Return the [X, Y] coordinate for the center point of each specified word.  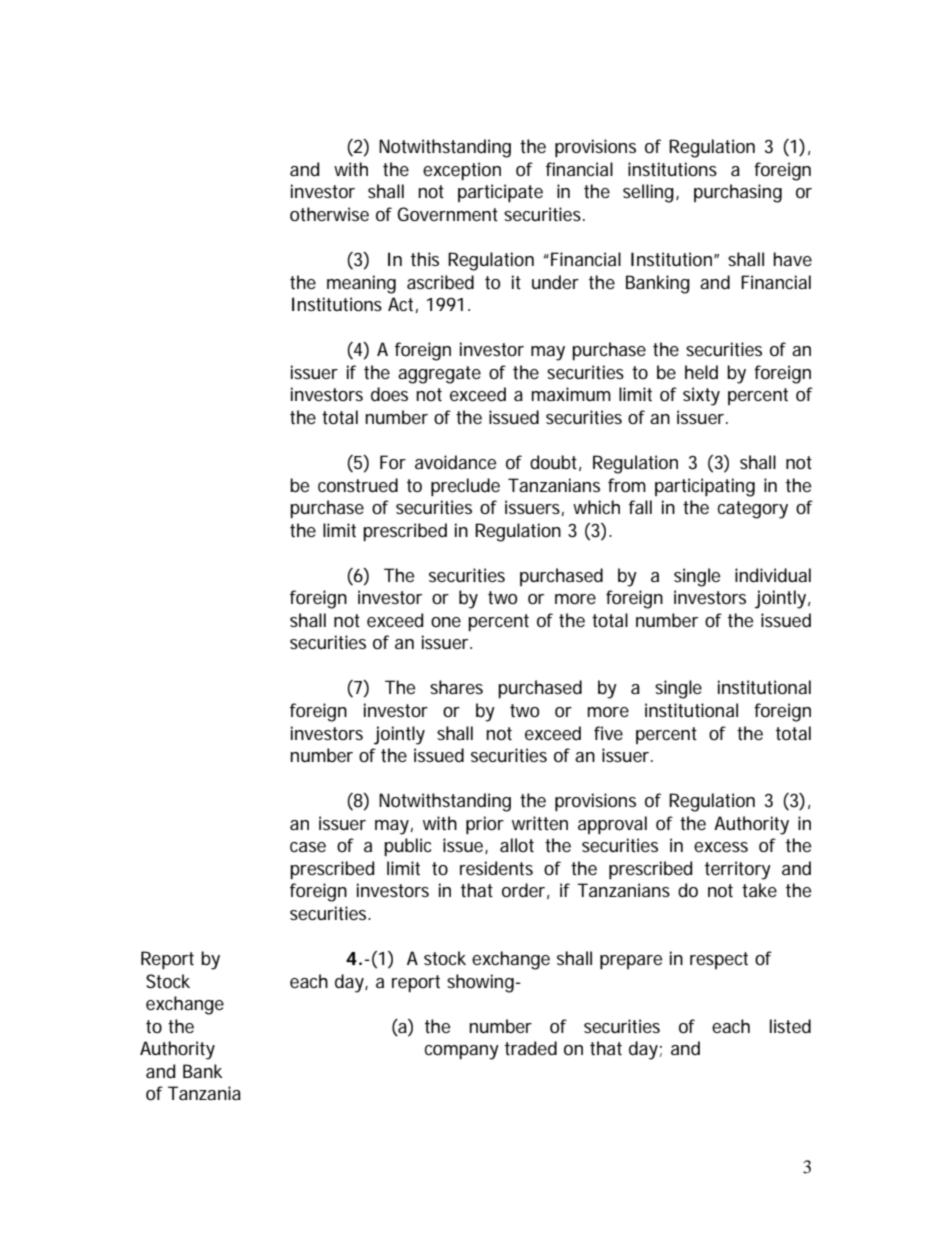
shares [456, 687]
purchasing [738, 193]
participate [500, 193]
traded [531, 1048]
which [596, 507]
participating [705, 487]
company [462, 1052]
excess [721, 847]
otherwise [329, 214]
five [608, 733]
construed [358, 485]
